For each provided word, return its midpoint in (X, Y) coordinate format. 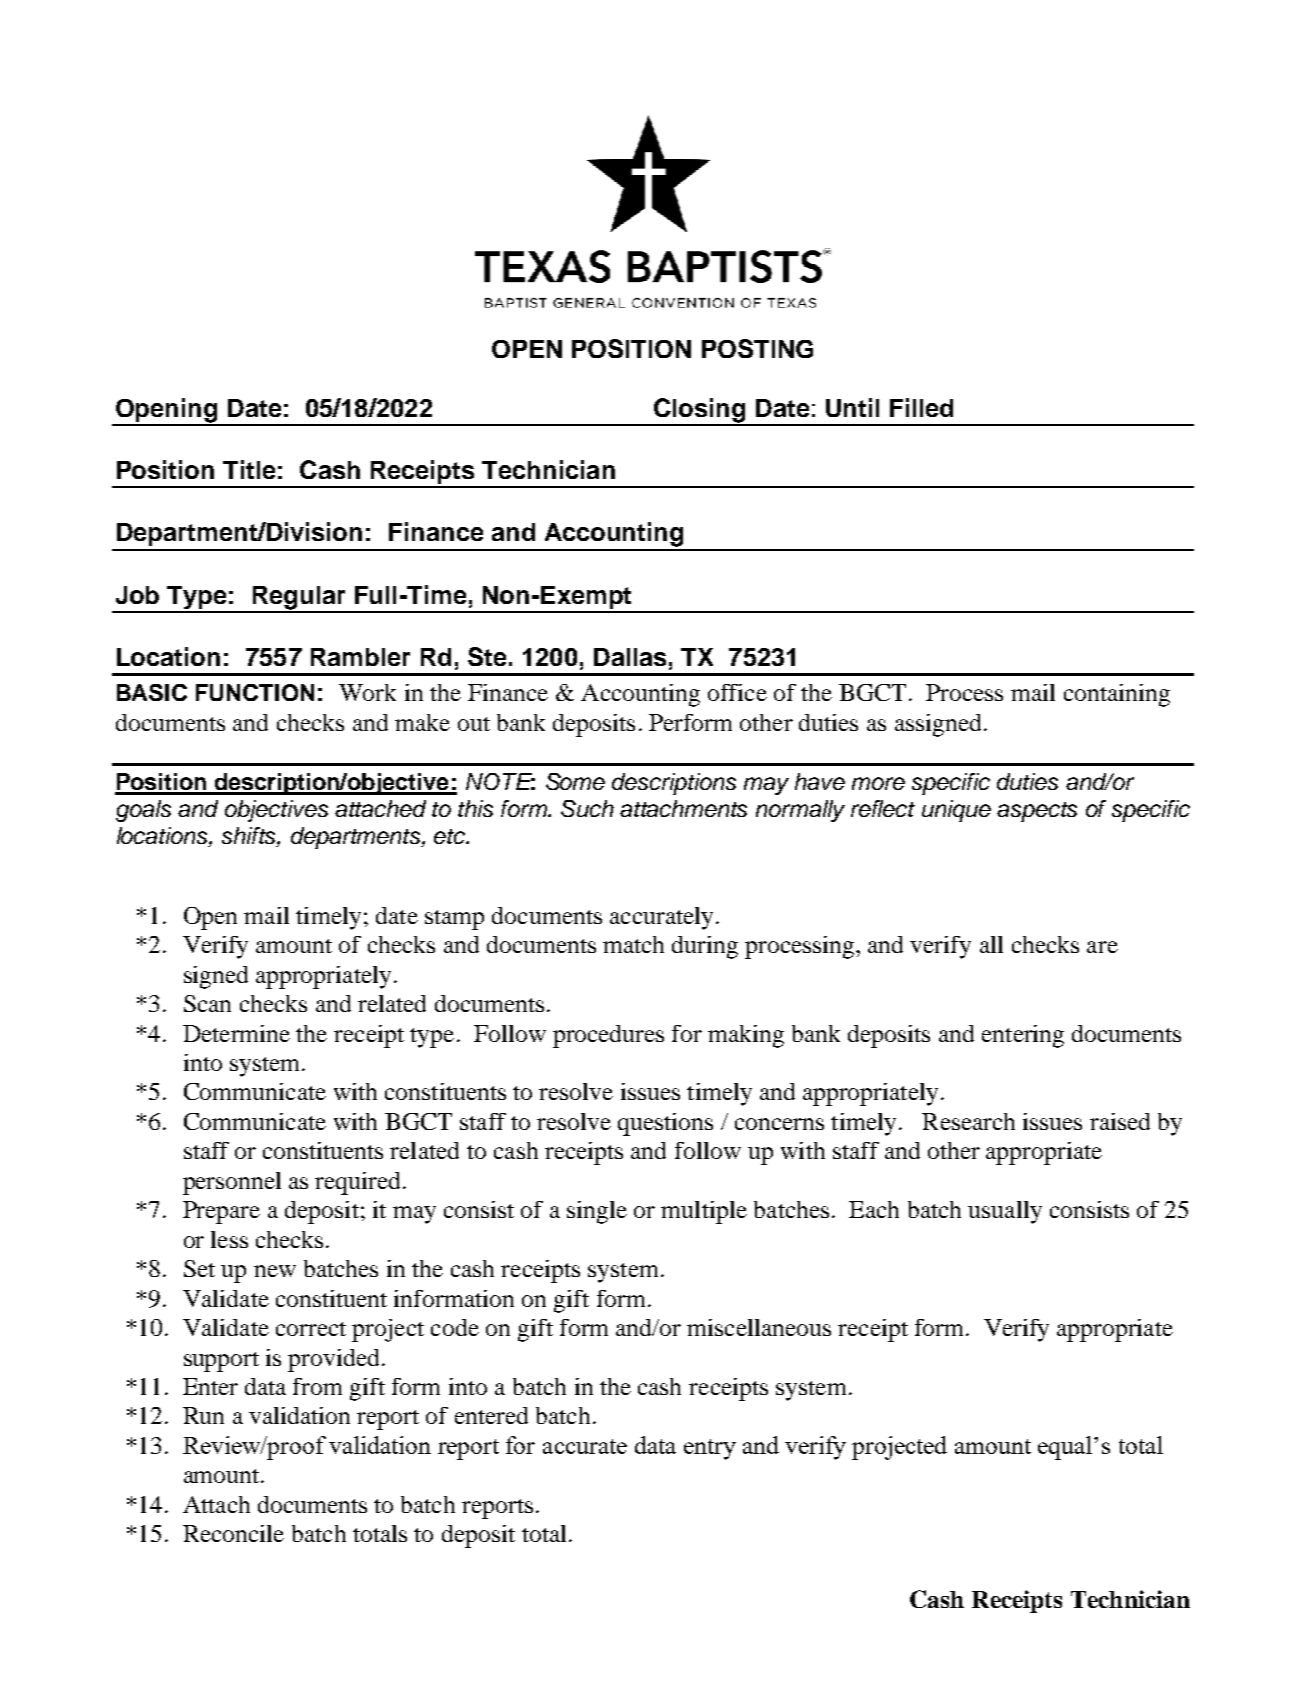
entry (710, 1449)
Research (968, 1121)
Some (575, 781)
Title (249, 469)
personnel (232, 1183)
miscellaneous (759, 1327)
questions (665, 1124)
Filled (921, 407)
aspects (1037, 812)
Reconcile (233, 1533)
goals (143, 811)
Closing (700, 411)
